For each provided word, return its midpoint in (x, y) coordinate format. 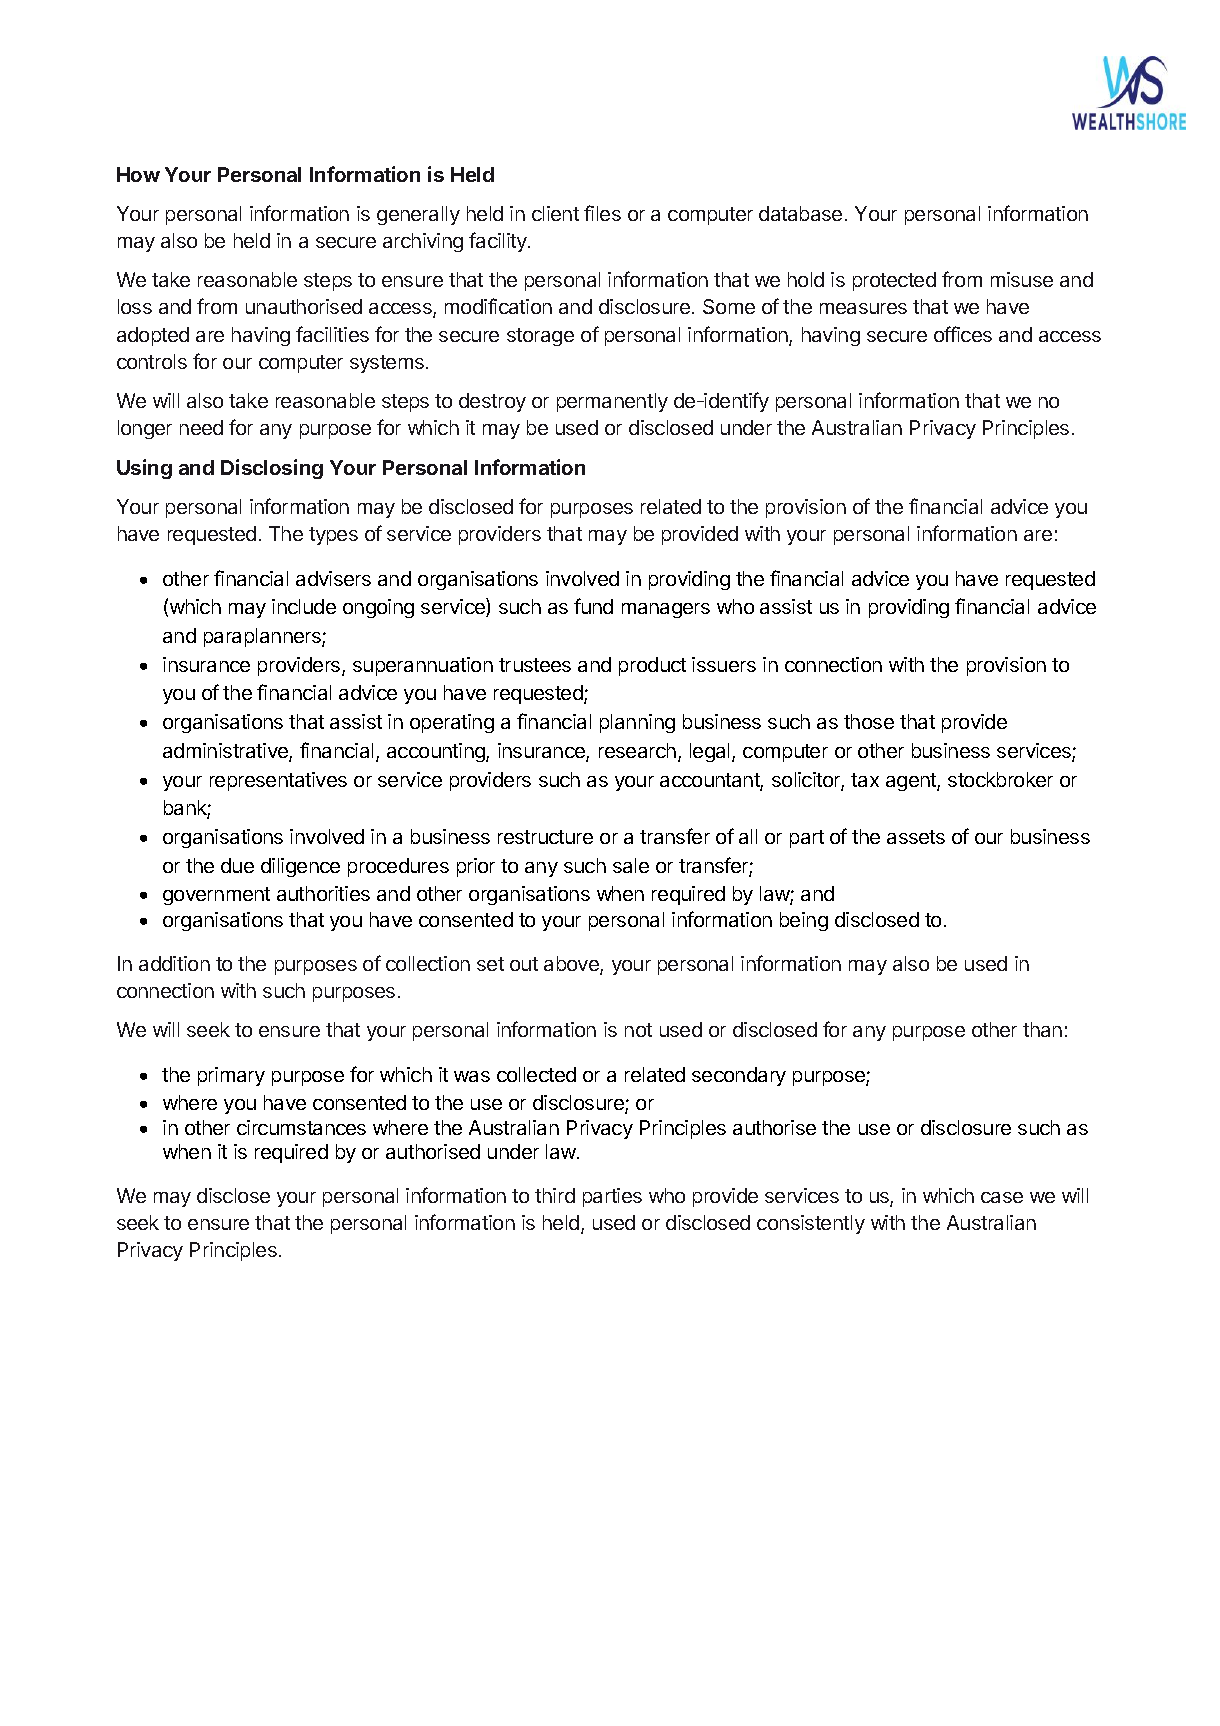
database (800, 213)
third (555, 1195)
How (138, 174)
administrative (226, 752)
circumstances (301, 1127)
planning (637, 723)
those (869, 721)
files (602, 213)
